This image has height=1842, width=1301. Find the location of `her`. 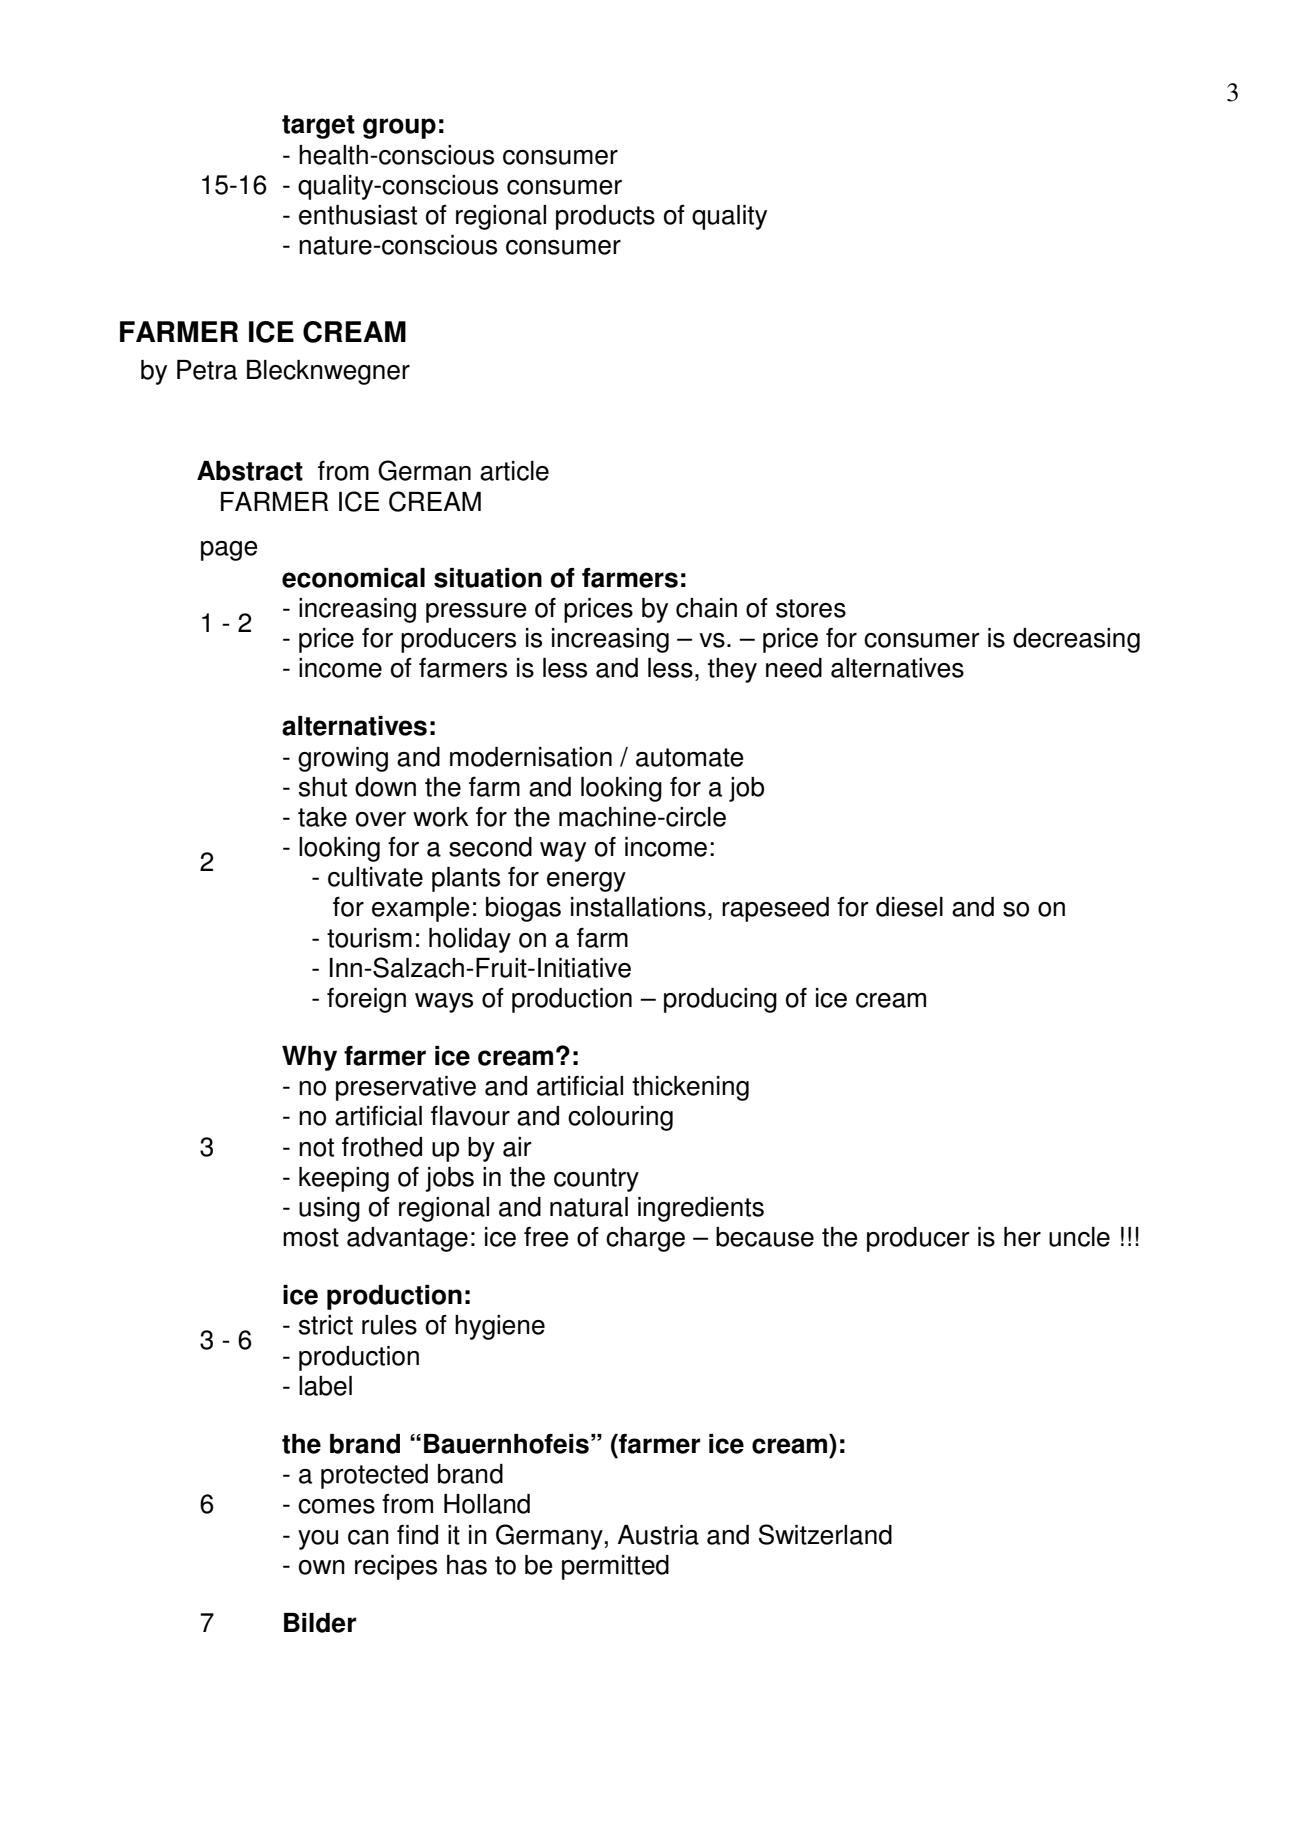

her is located at coordinates (1022, 1237).
